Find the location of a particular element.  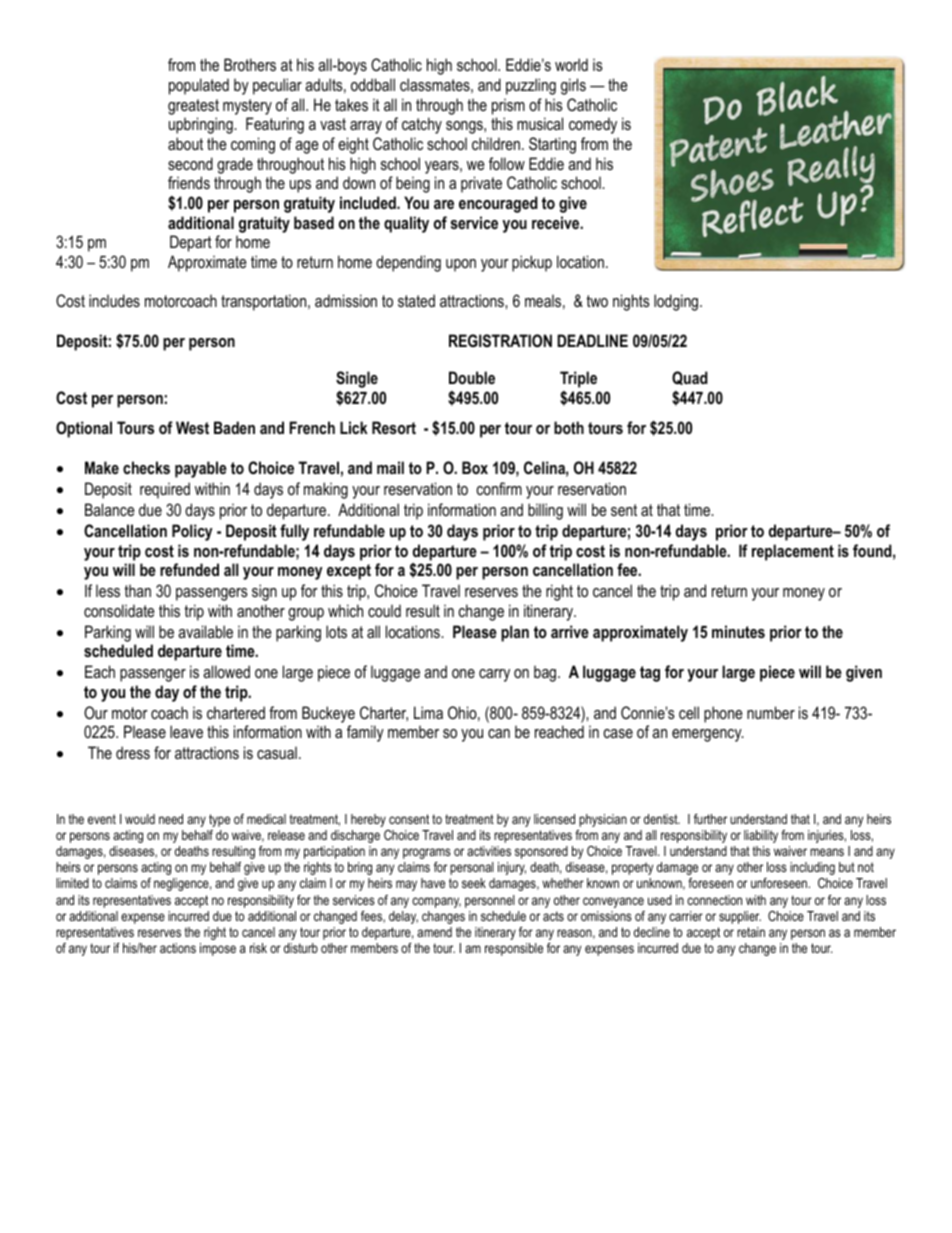

amend is located at coordinates (434, 932).
